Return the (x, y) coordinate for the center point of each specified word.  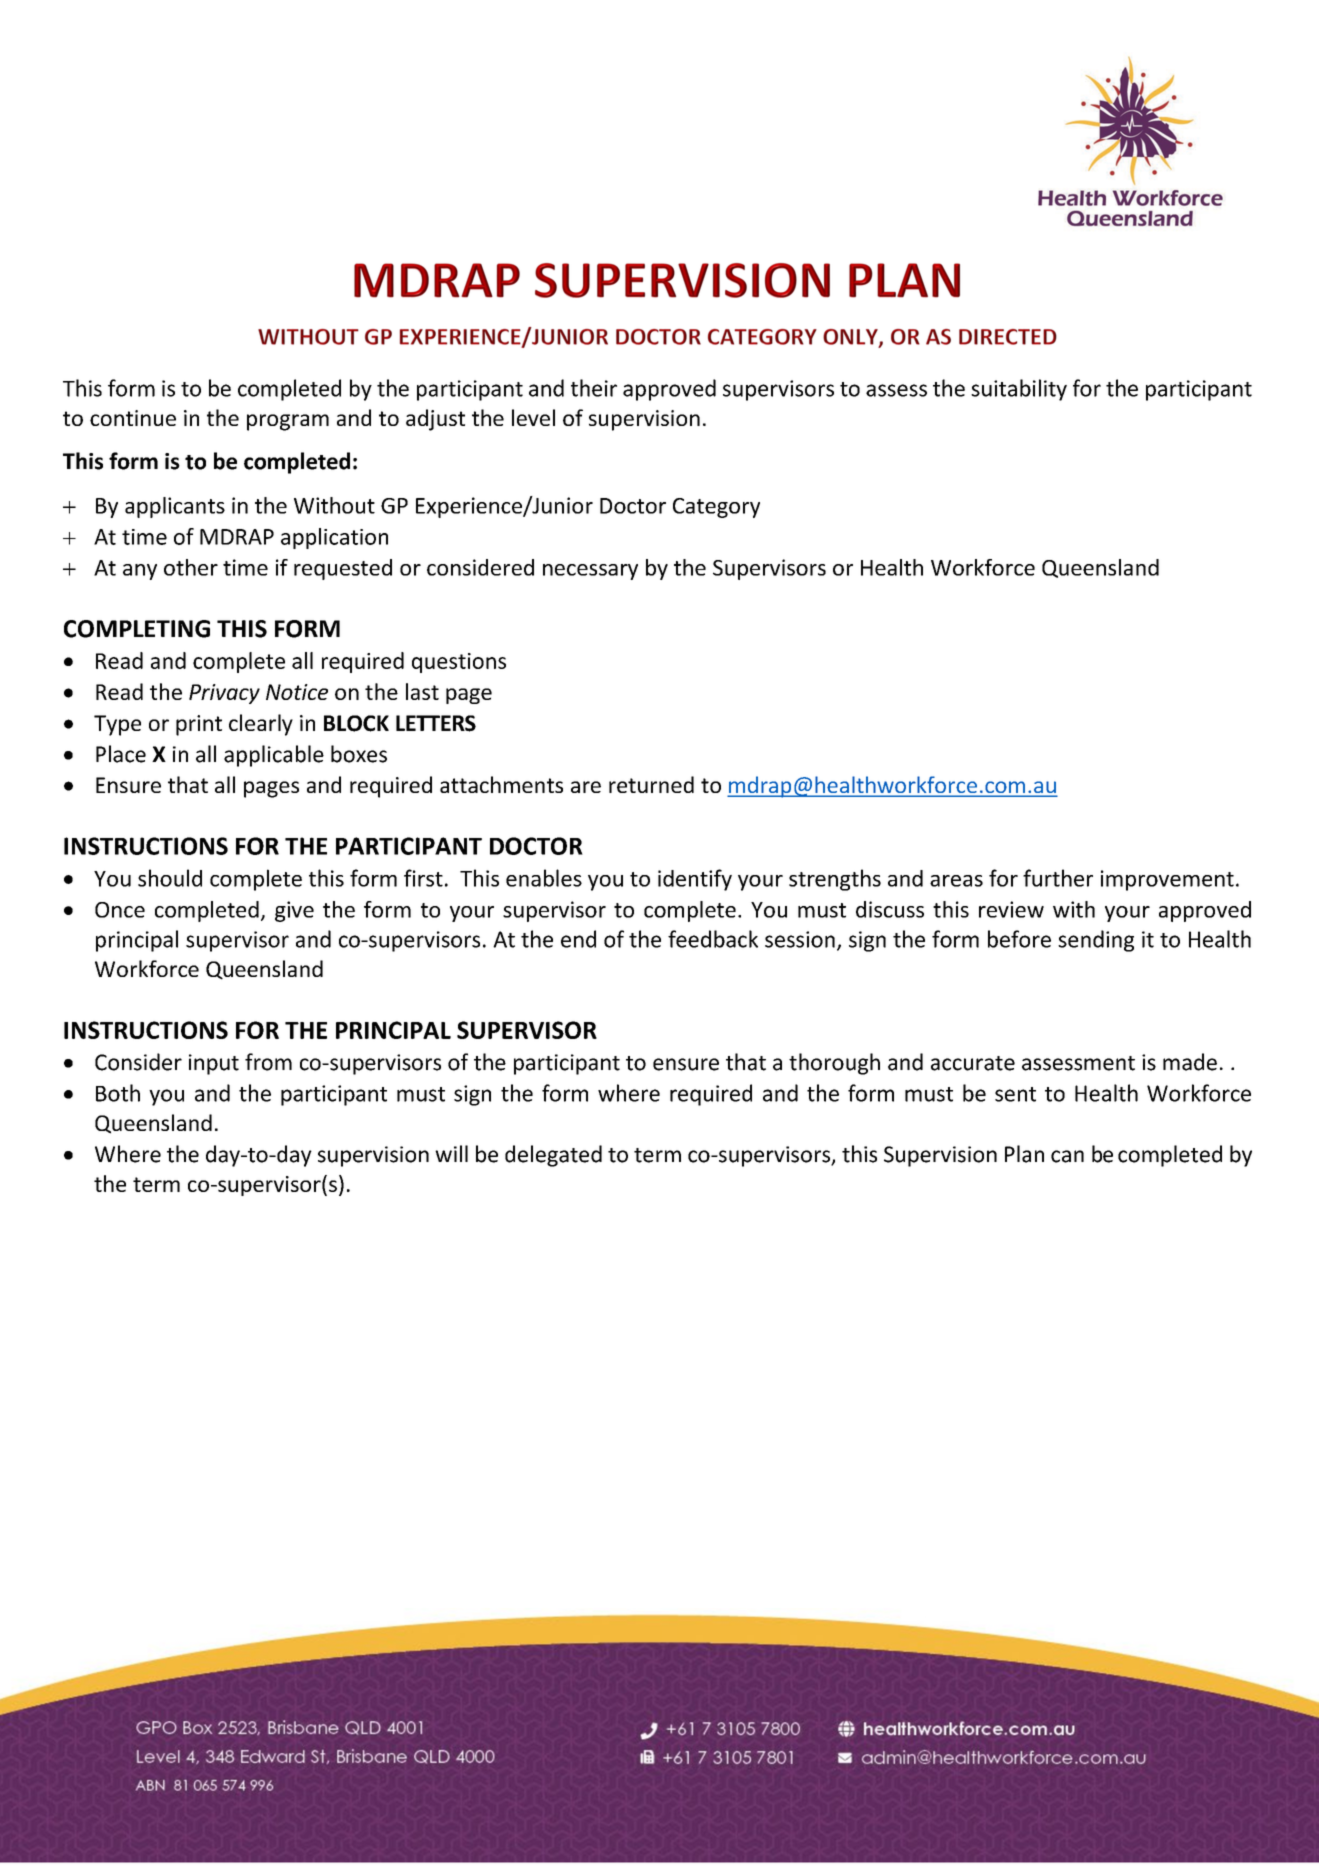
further (1058, 878)
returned (651, 784)
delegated (553, 1156)
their (594, 388)
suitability (1019, 390)
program (288, 422)
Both (118, 1093)
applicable (274, 756)
